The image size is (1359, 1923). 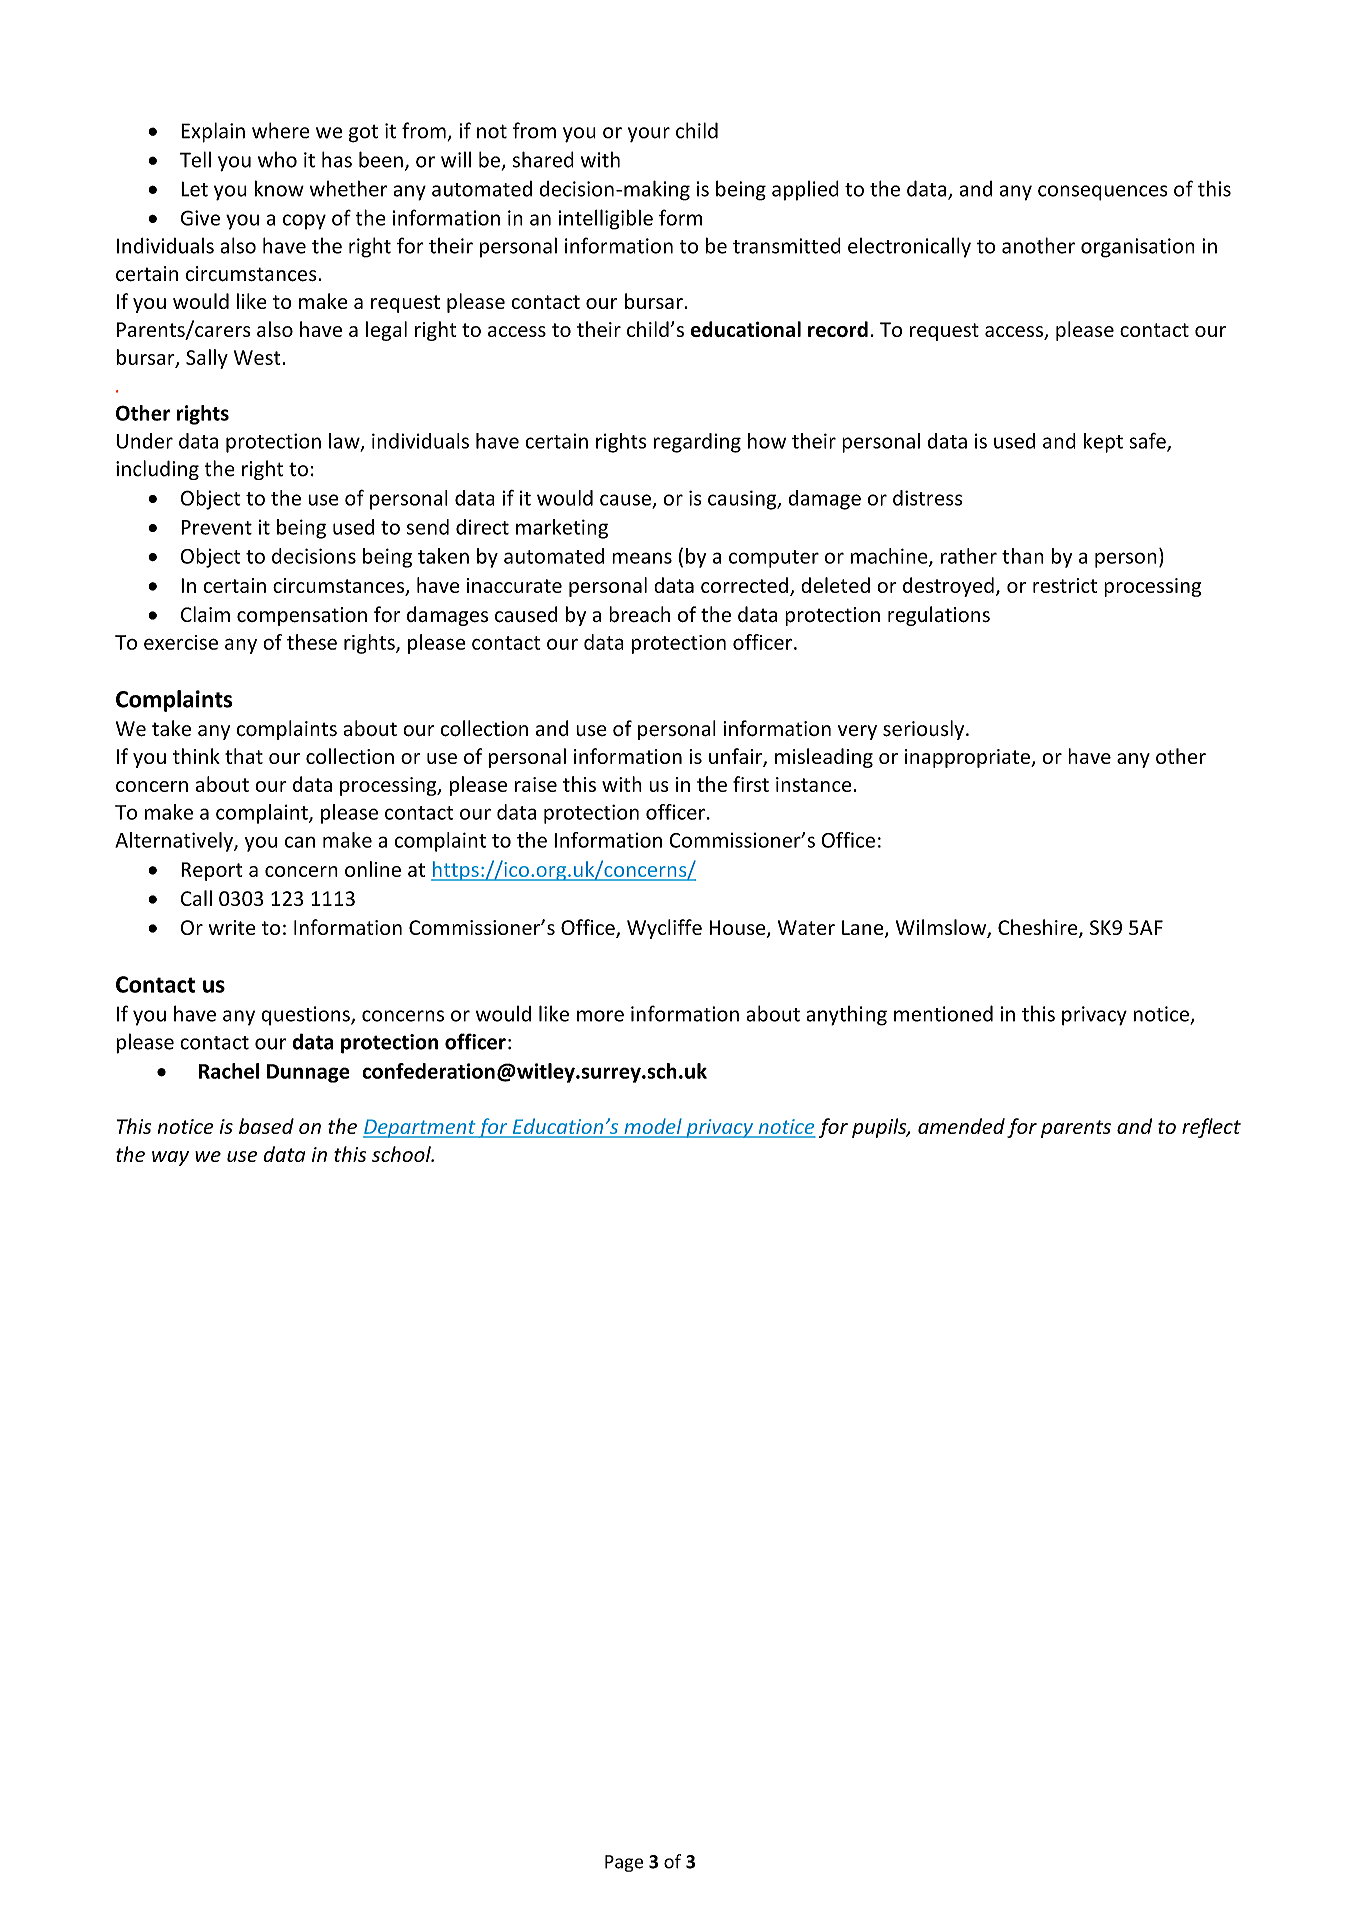 I want to click on compensation, so click(x=302, y=616).
